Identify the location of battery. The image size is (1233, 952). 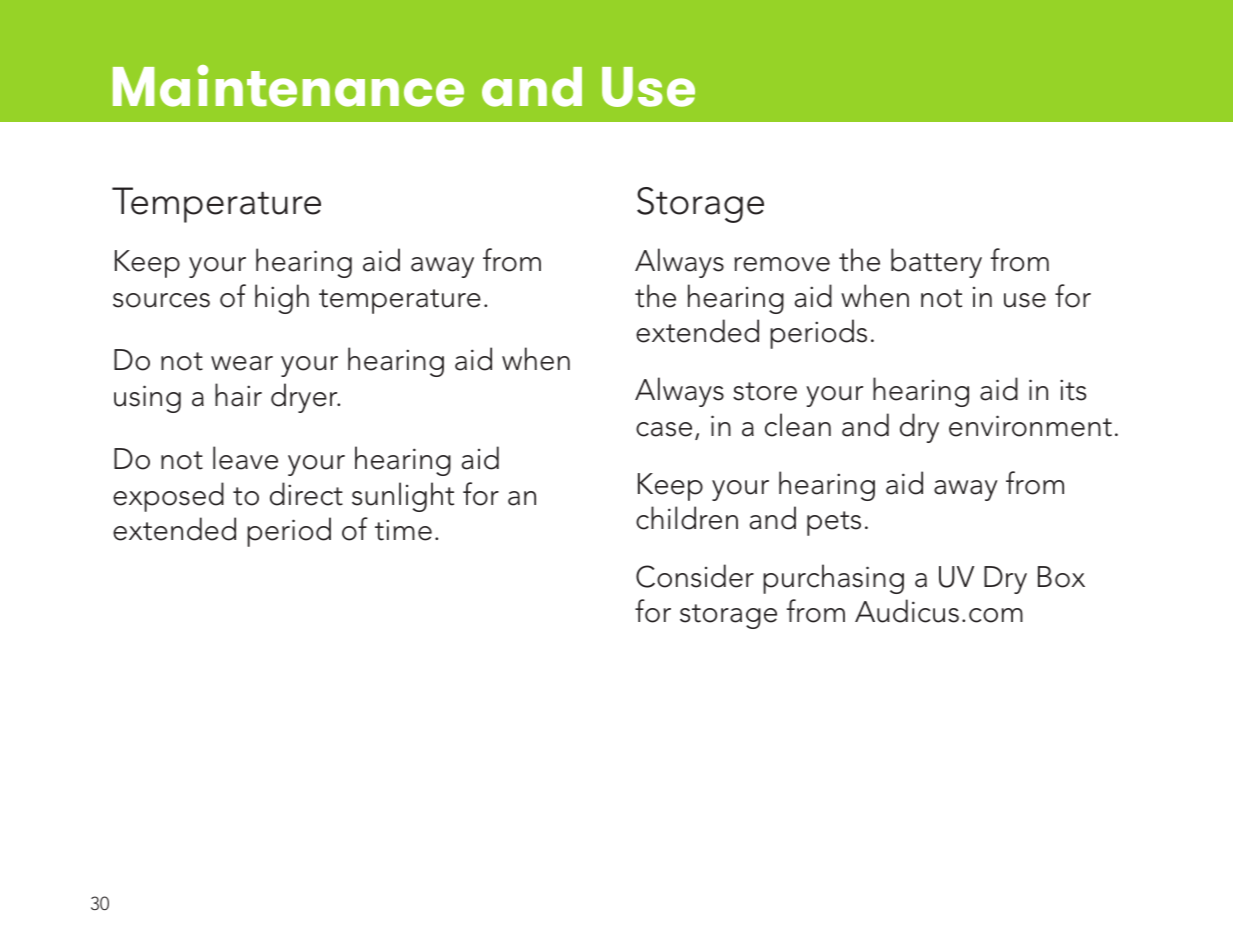
(936, 263).
